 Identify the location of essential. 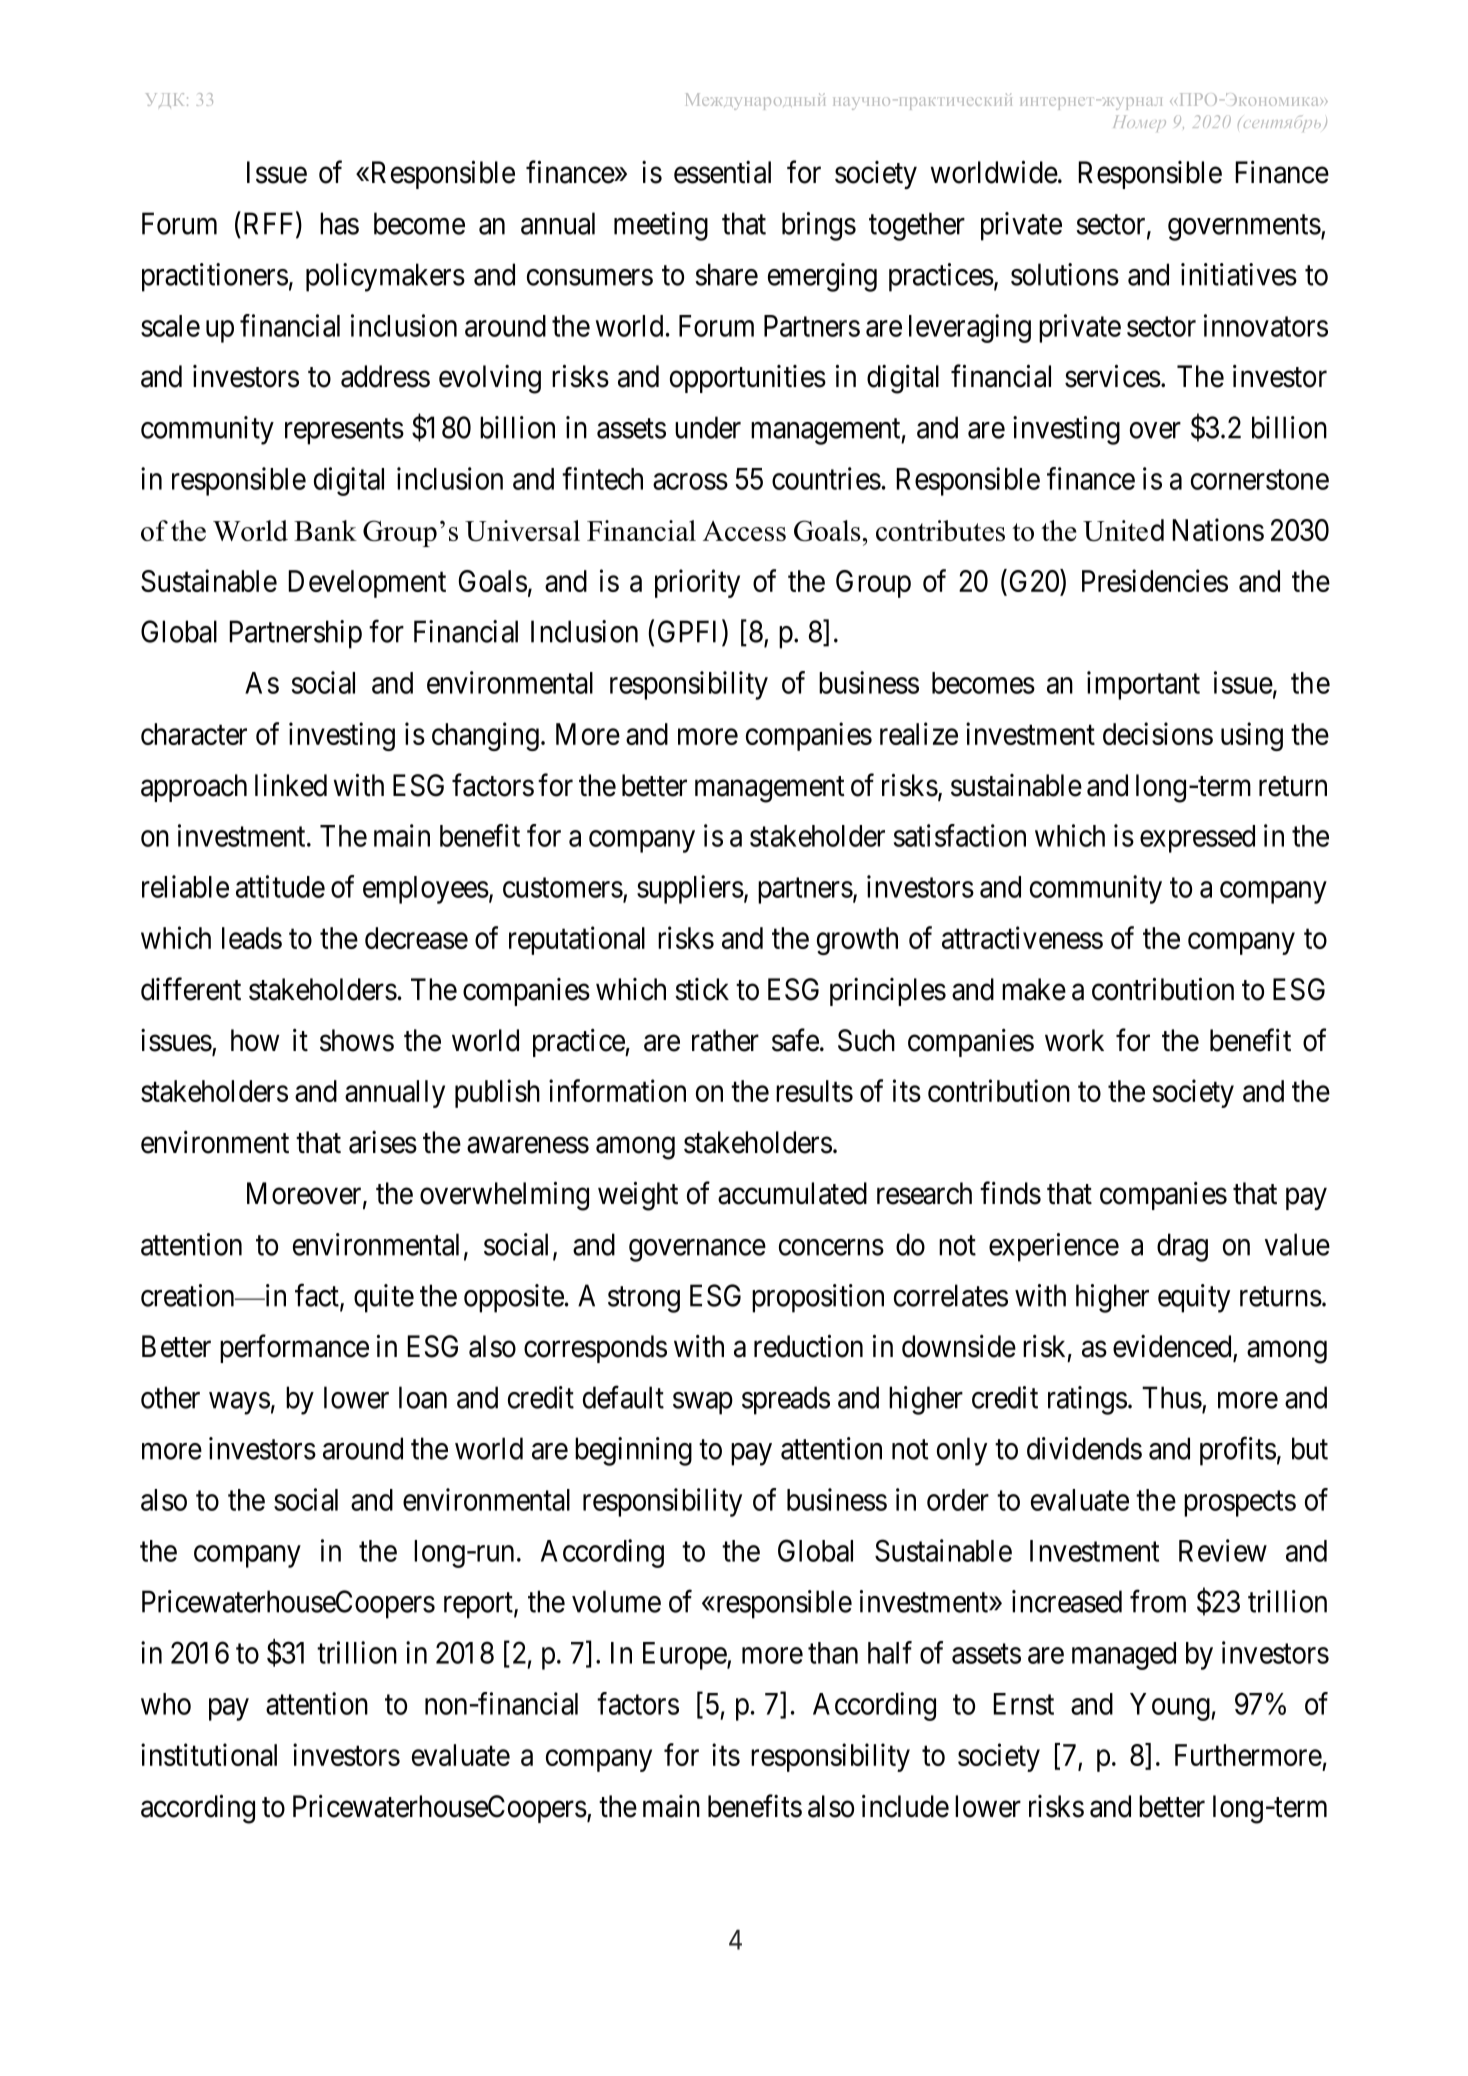
(722, 172).
